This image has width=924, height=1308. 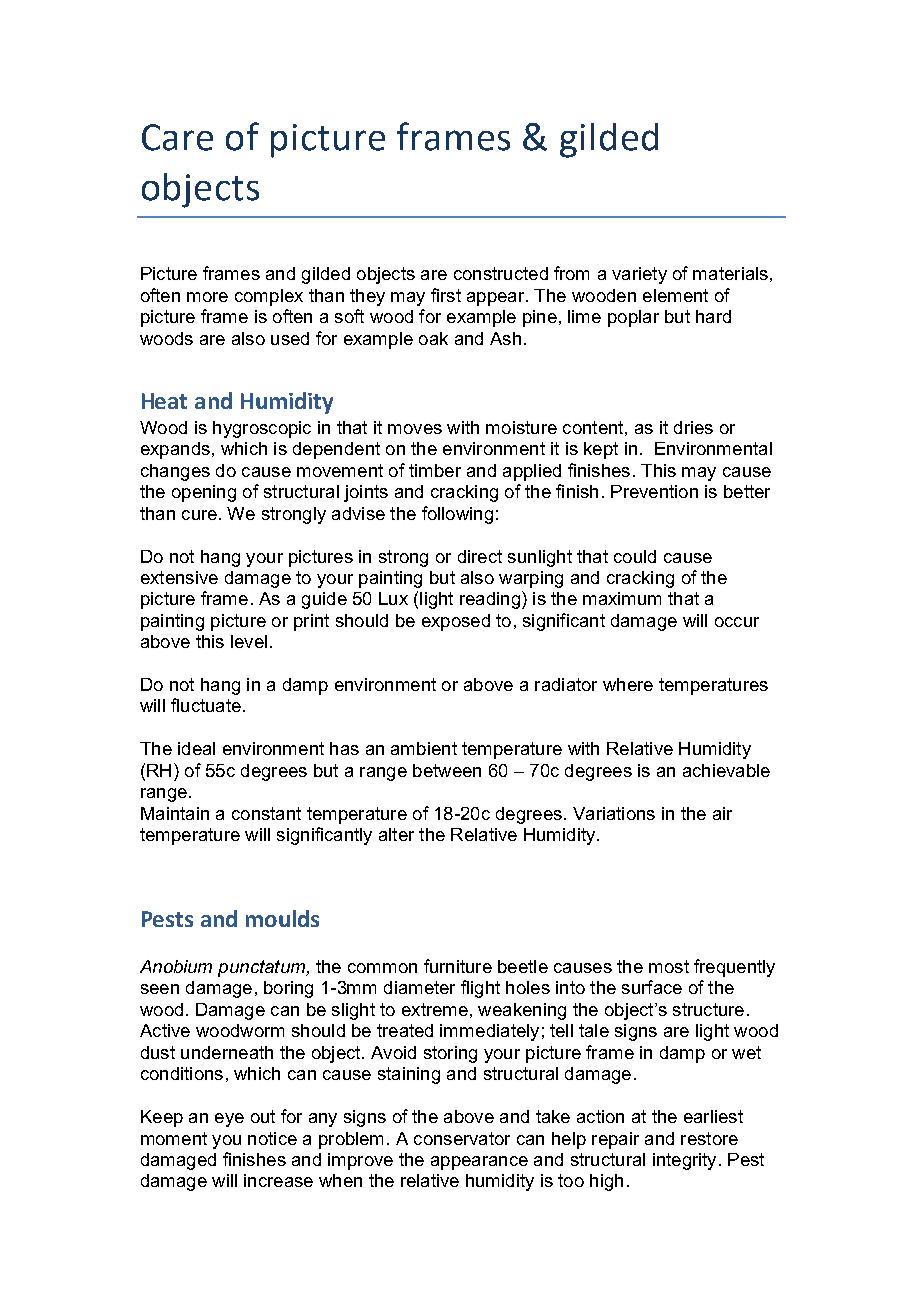 What do you see at coordinates (447, 770) in the image?
I see `between` at bounding box center [447, 770].
